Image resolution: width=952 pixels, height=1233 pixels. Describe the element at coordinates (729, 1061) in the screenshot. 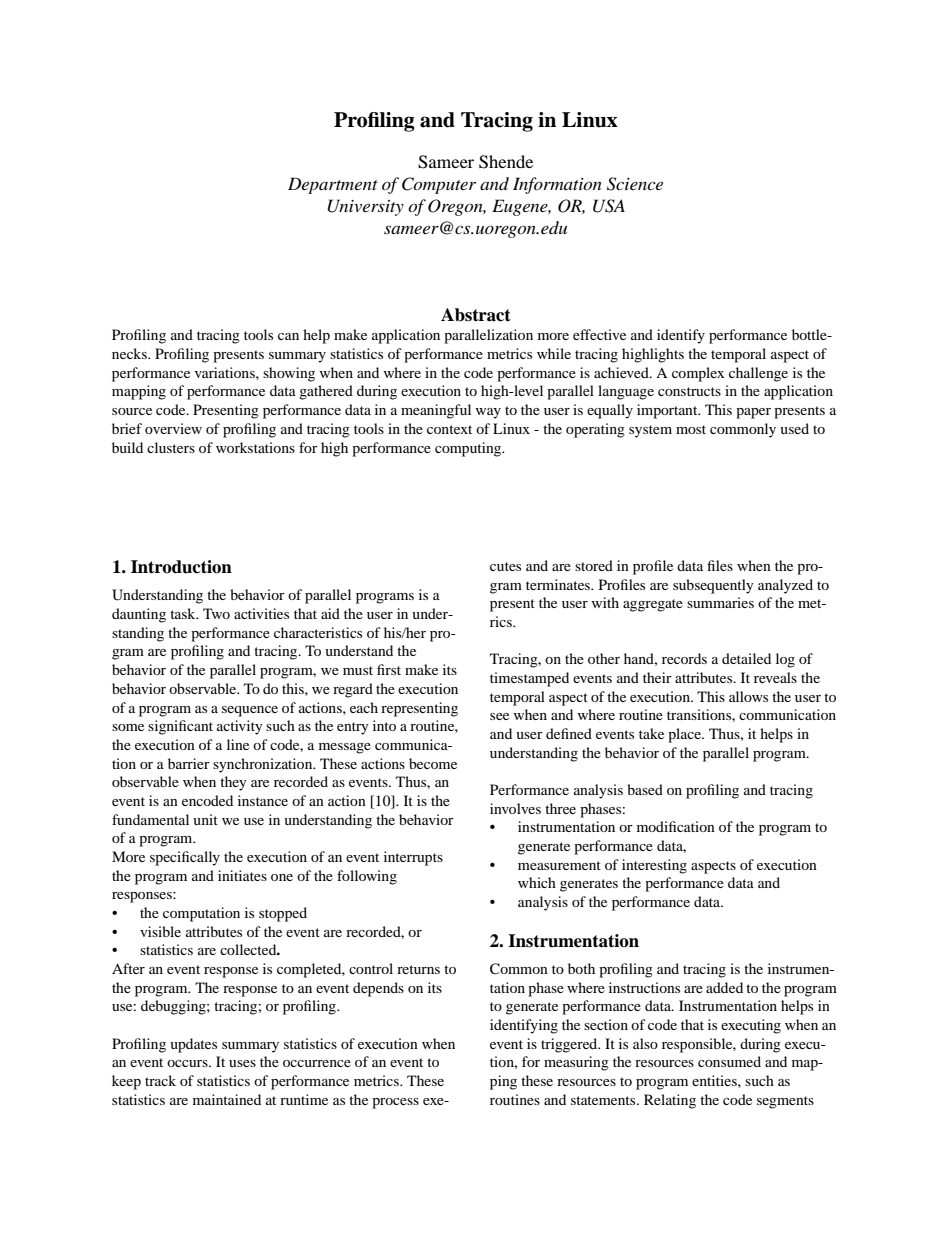

I see `consumed` at that location.
